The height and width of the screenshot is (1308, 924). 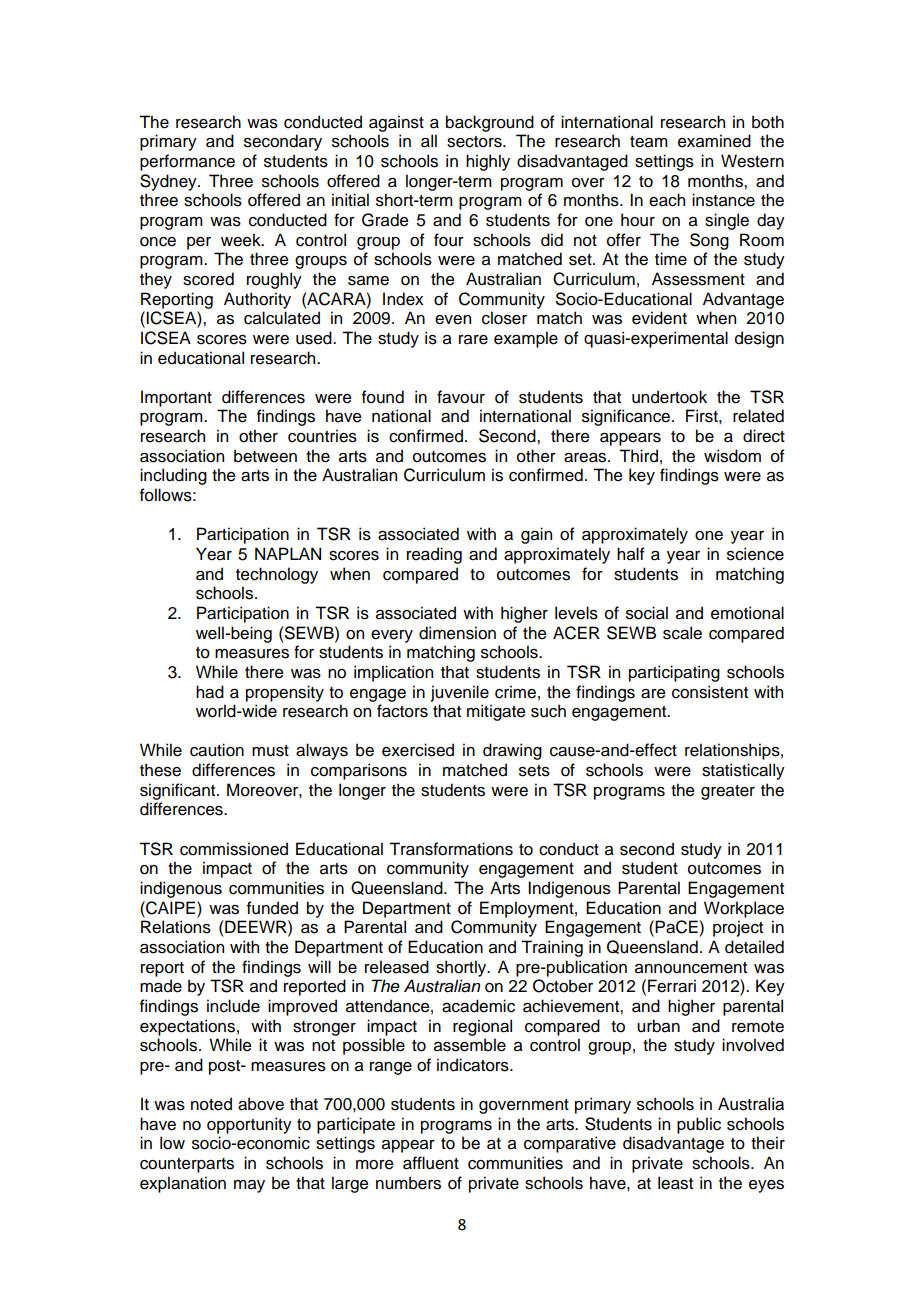 I want to click on scale, so click(x=682, y=633).
